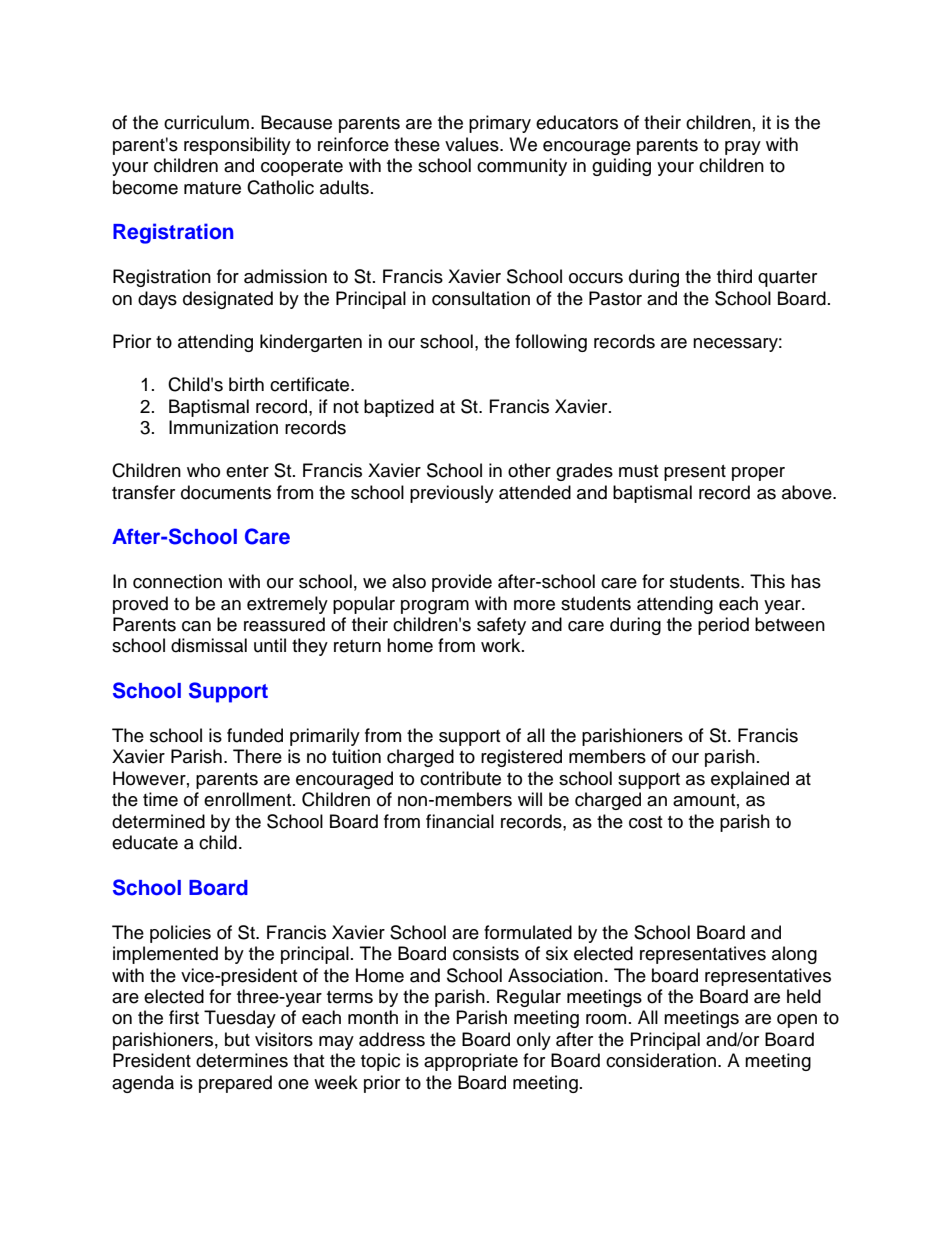  Describe the element at coordinates (473, 144) in the document. I see `values` at that location.
